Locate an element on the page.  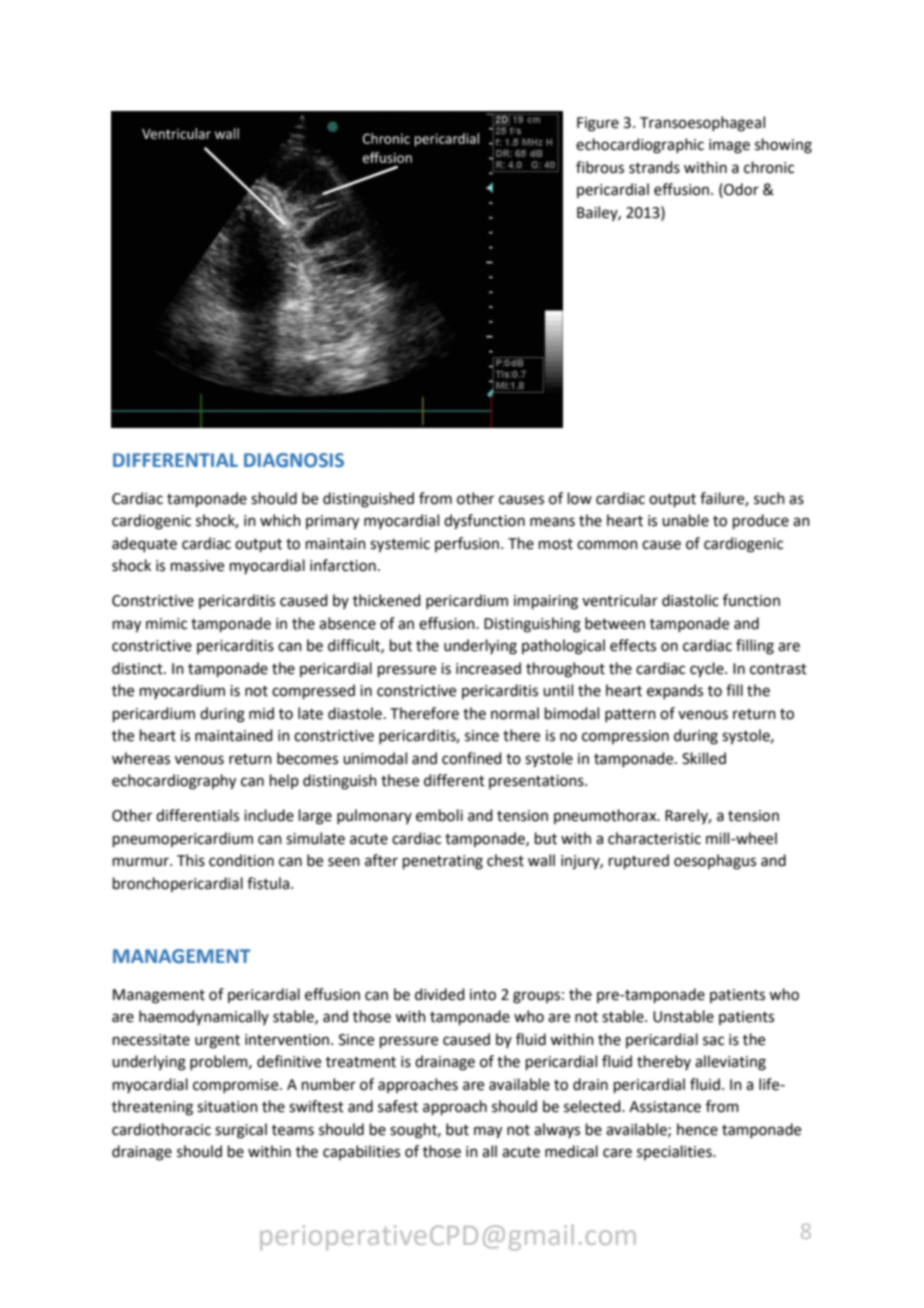
penetrating is located at coordinates (443, 862).
